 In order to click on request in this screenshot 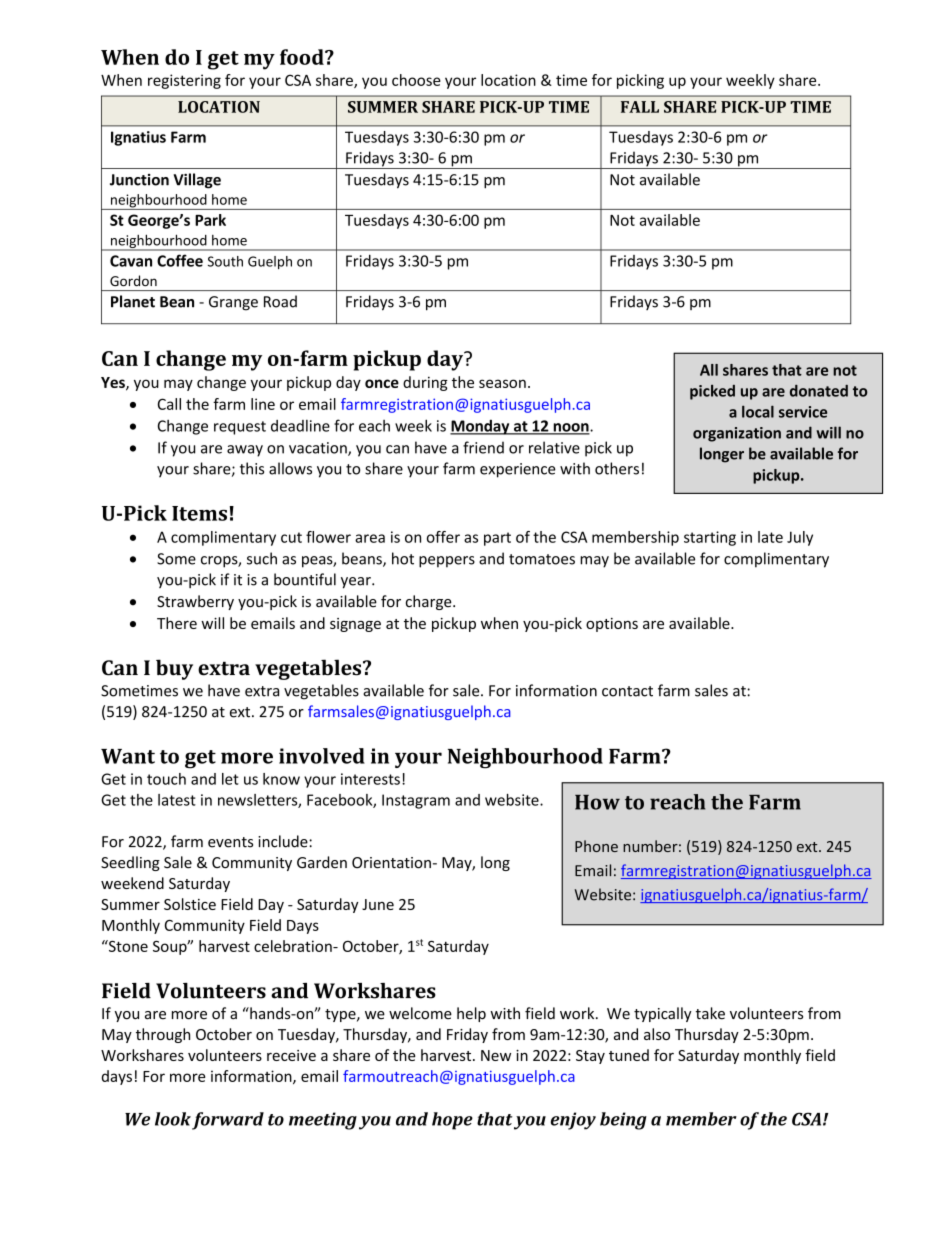, I will do `click(240, 428)`.
